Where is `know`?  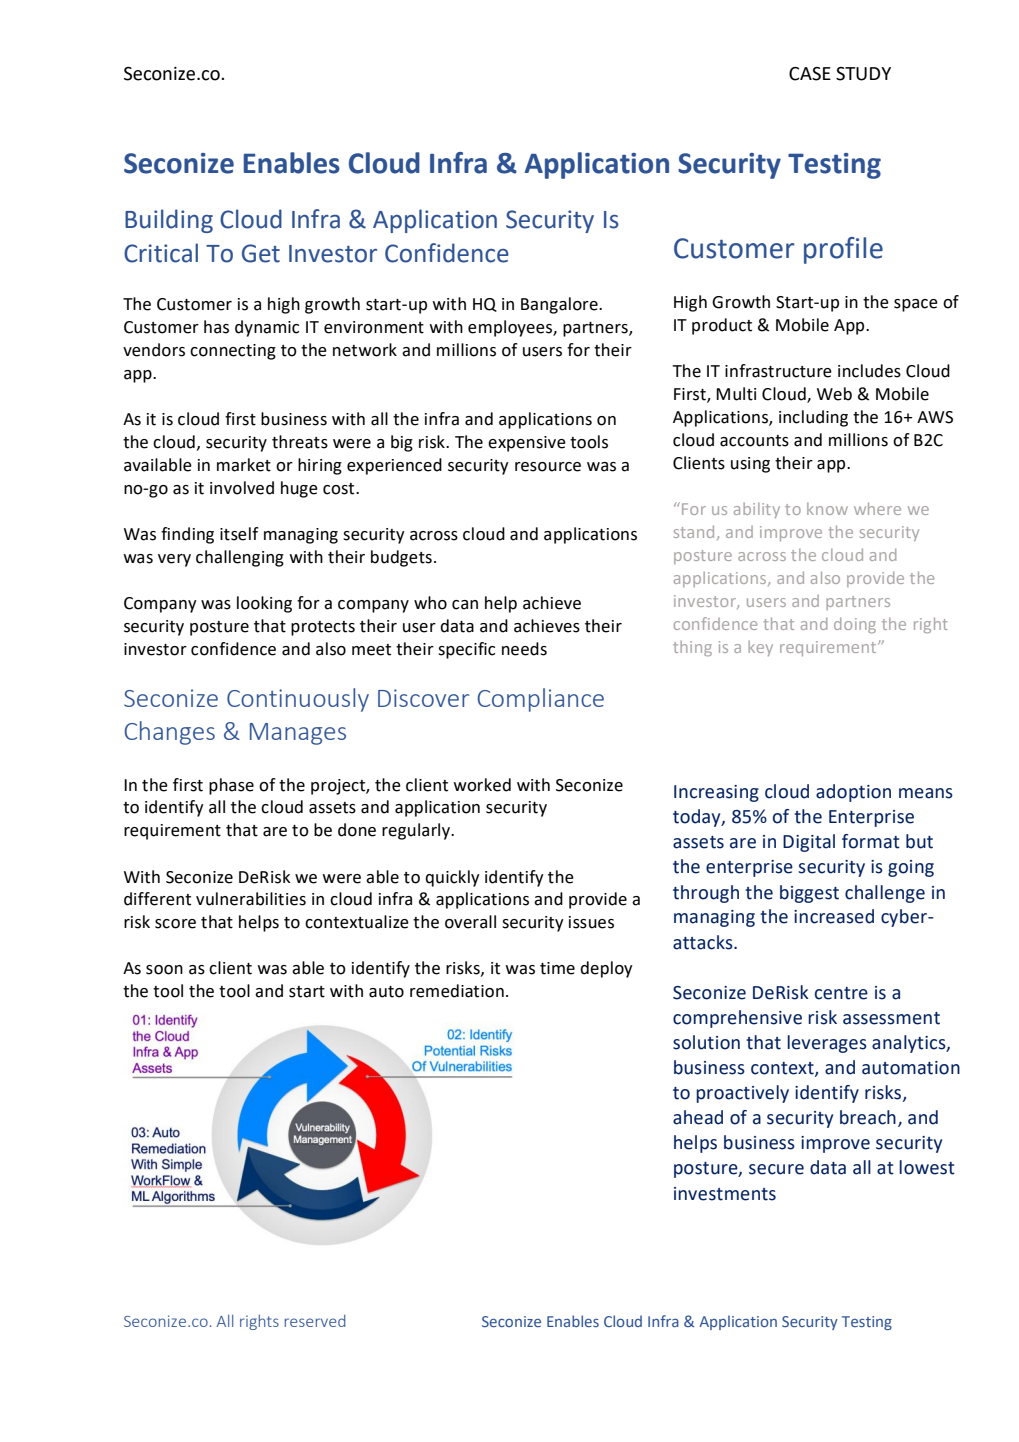
know is located at coordinates (827, 509).
